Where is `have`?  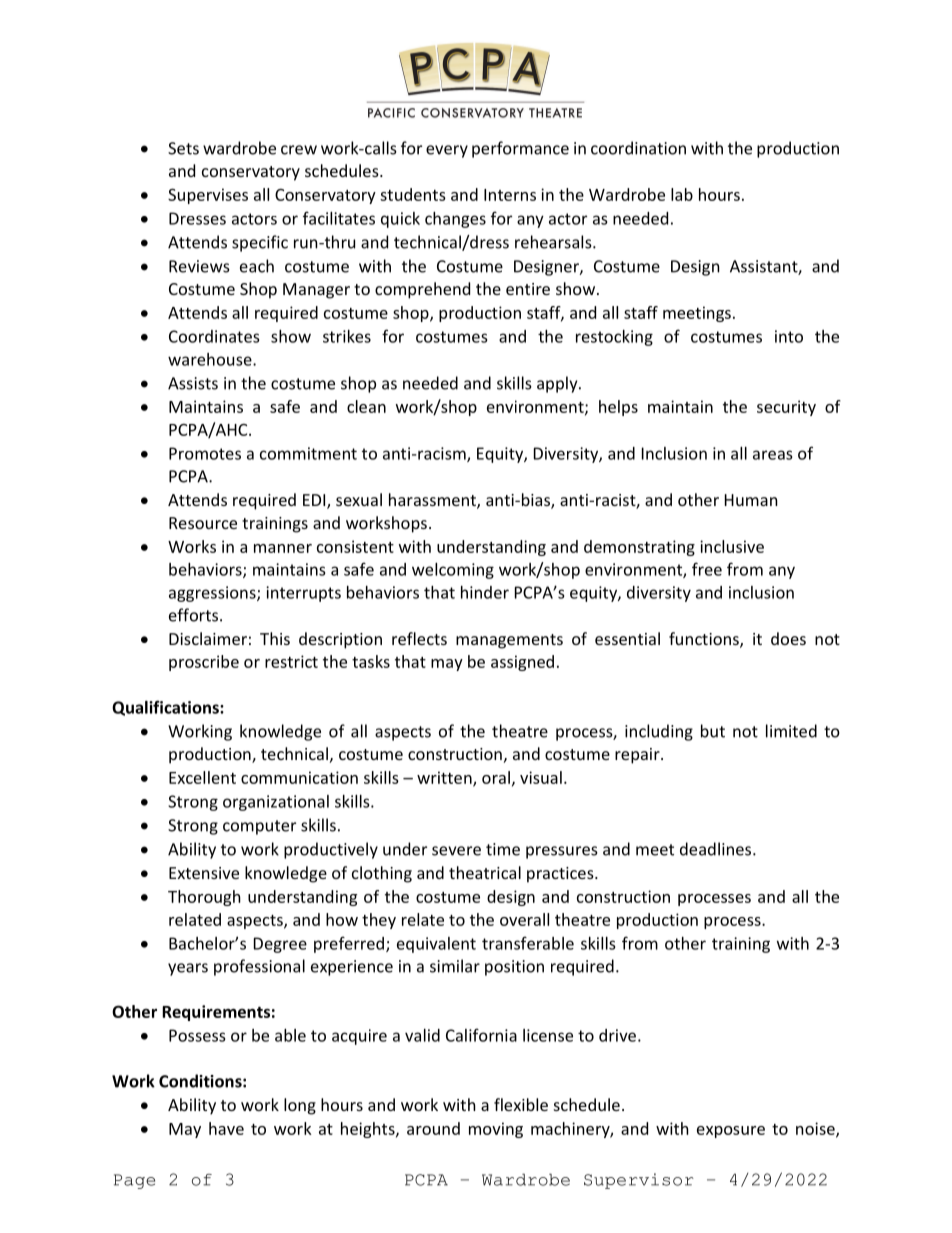
have is located at coordinates (226, 1128).
